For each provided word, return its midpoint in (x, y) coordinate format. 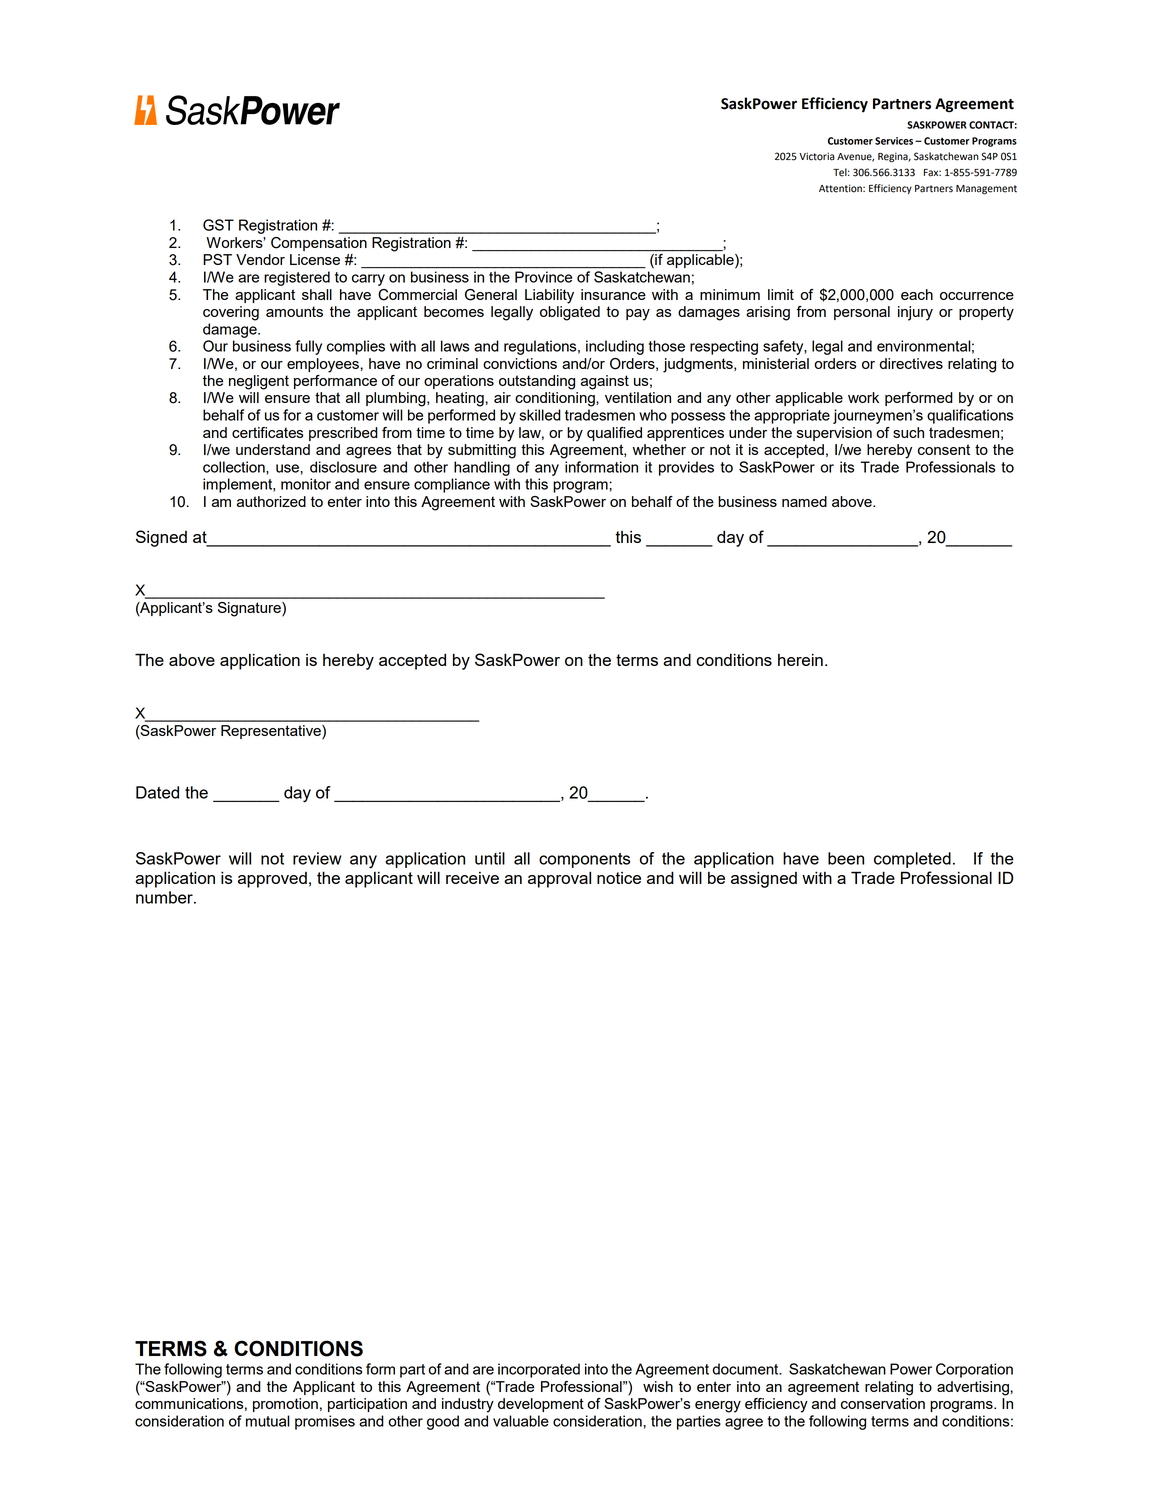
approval (559, 879)
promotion (285, 1405)
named (804, 501)
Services (894, 141)
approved (272, 880)
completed (912, 860)
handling (482, 468)
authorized (271, 501)
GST (218, 225)
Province (543, 277)
